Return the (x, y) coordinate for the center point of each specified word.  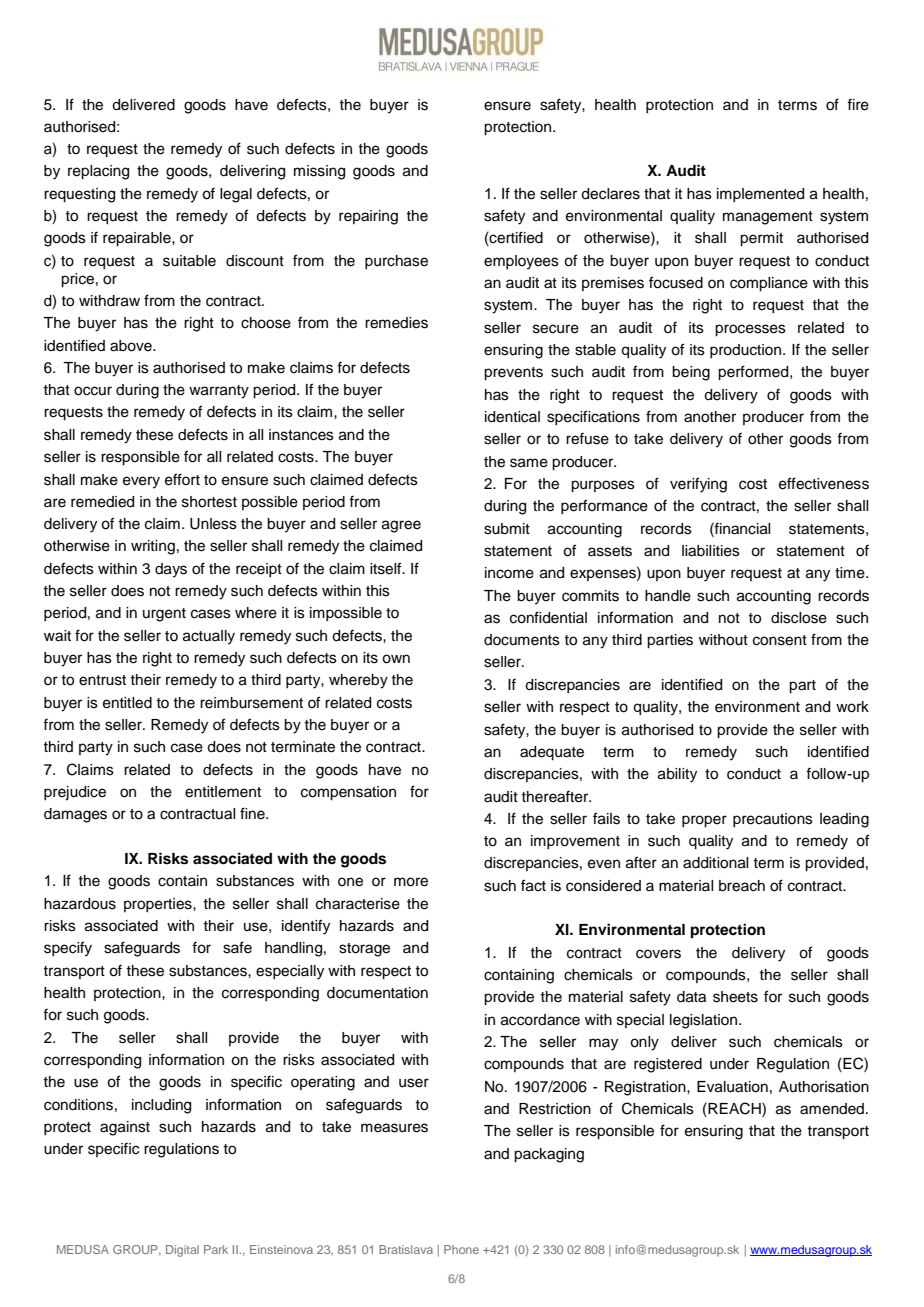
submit (507, 529)
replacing (98, 172)
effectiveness (824, 483)
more (411, 882)
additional (715, 863)
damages (75, 815)
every (141, 482)
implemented (760, 195)
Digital (182, 1251)
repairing (368, 217)
